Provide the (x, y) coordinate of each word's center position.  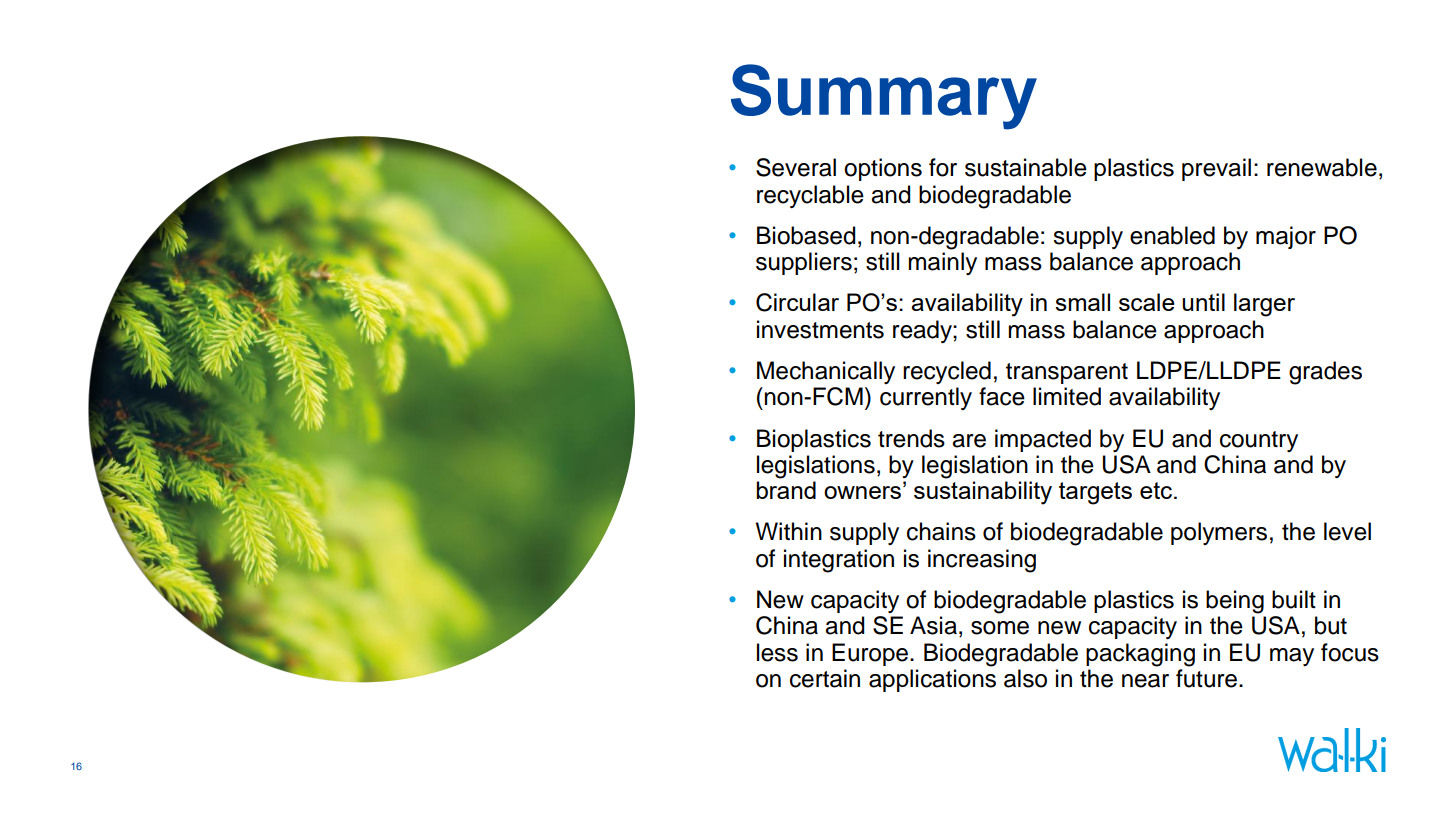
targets (1095, 493)
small (1082, 302)
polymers (1219, 533)
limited (1067, 396)
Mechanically (826, 372)
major (1286, 237)
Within (789, 531)
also (1025, 678)
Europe (870, 654)
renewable (1322, 167)
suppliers (804, 263)
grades (1325, 373)
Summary (884, 97)
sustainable (1026, 167)
